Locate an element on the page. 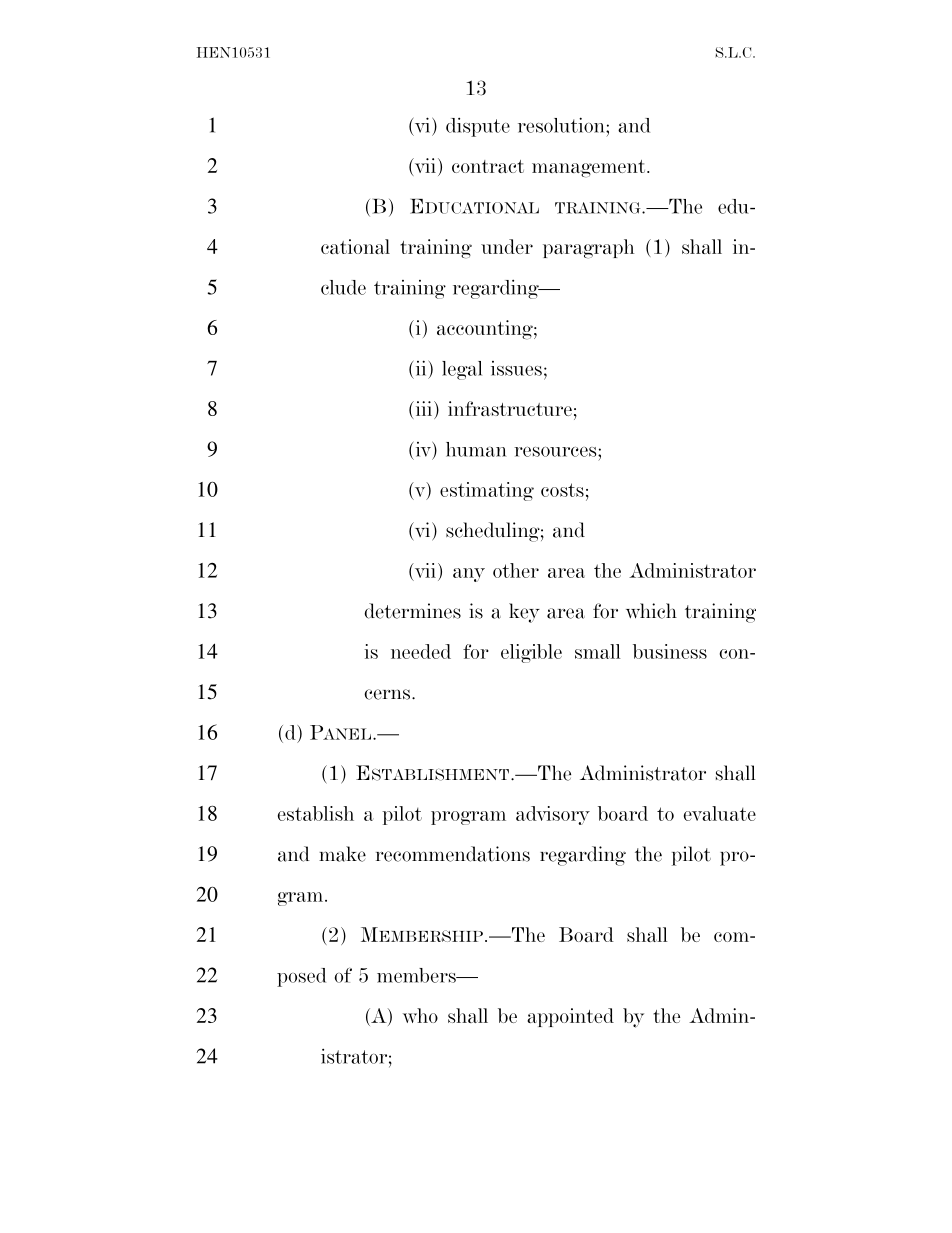  resources is located at coordinates (556, 452).
